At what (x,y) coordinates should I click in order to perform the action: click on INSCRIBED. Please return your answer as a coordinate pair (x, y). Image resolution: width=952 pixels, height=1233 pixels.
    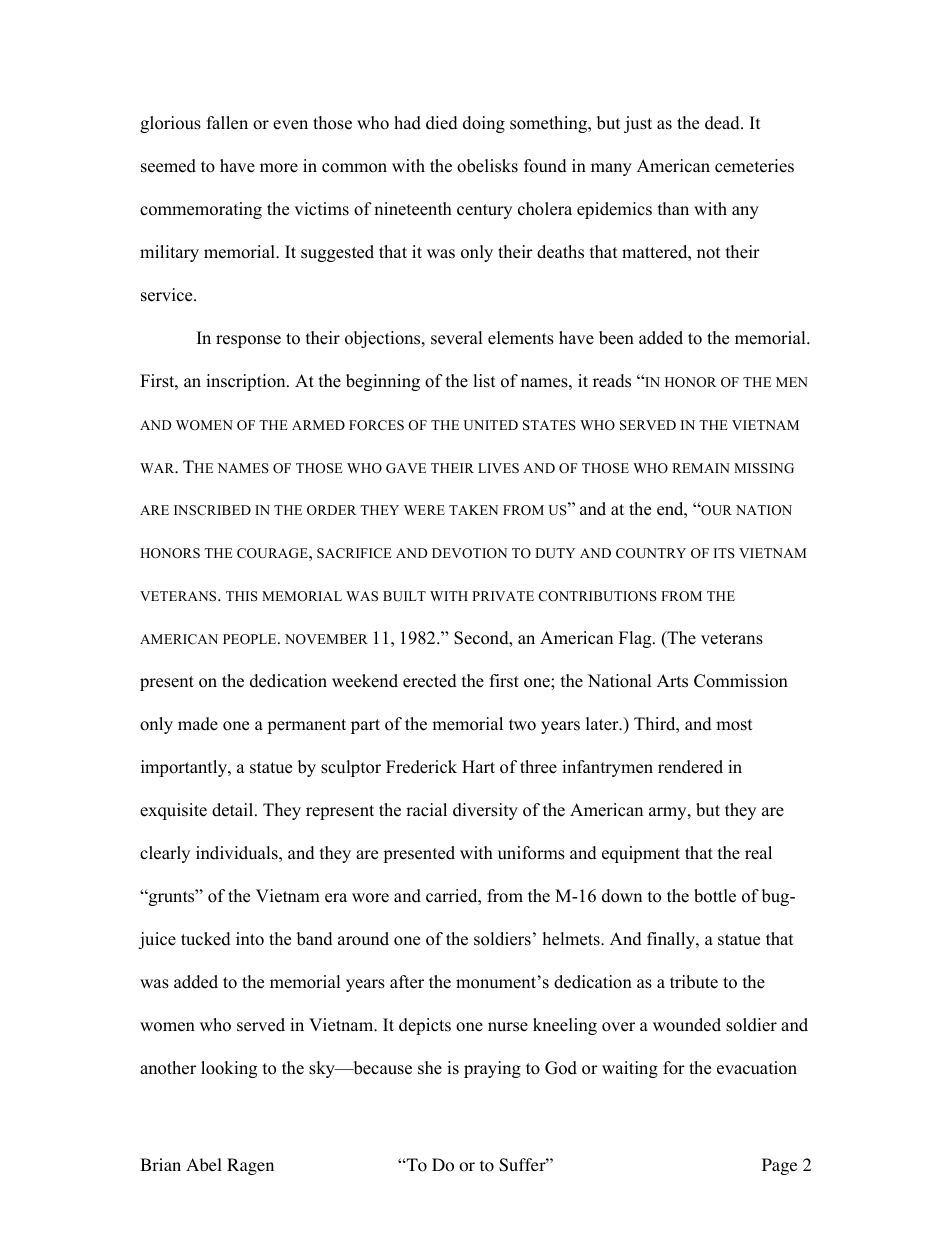
    Looking at the image, I should click on (212, 510).
